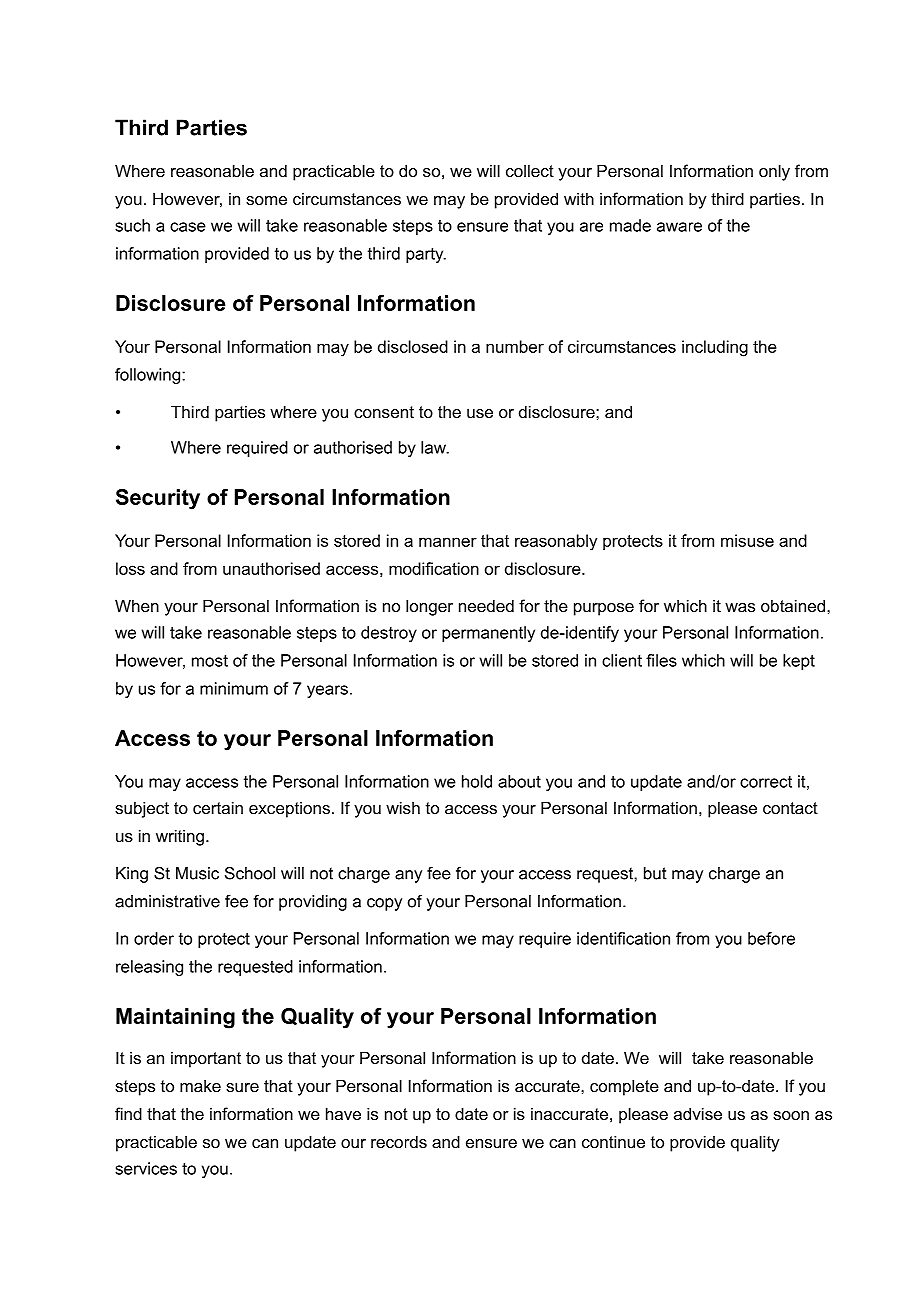 This screenshot has width=924, height=1308. I want to click on collect, so click(530, 170).
